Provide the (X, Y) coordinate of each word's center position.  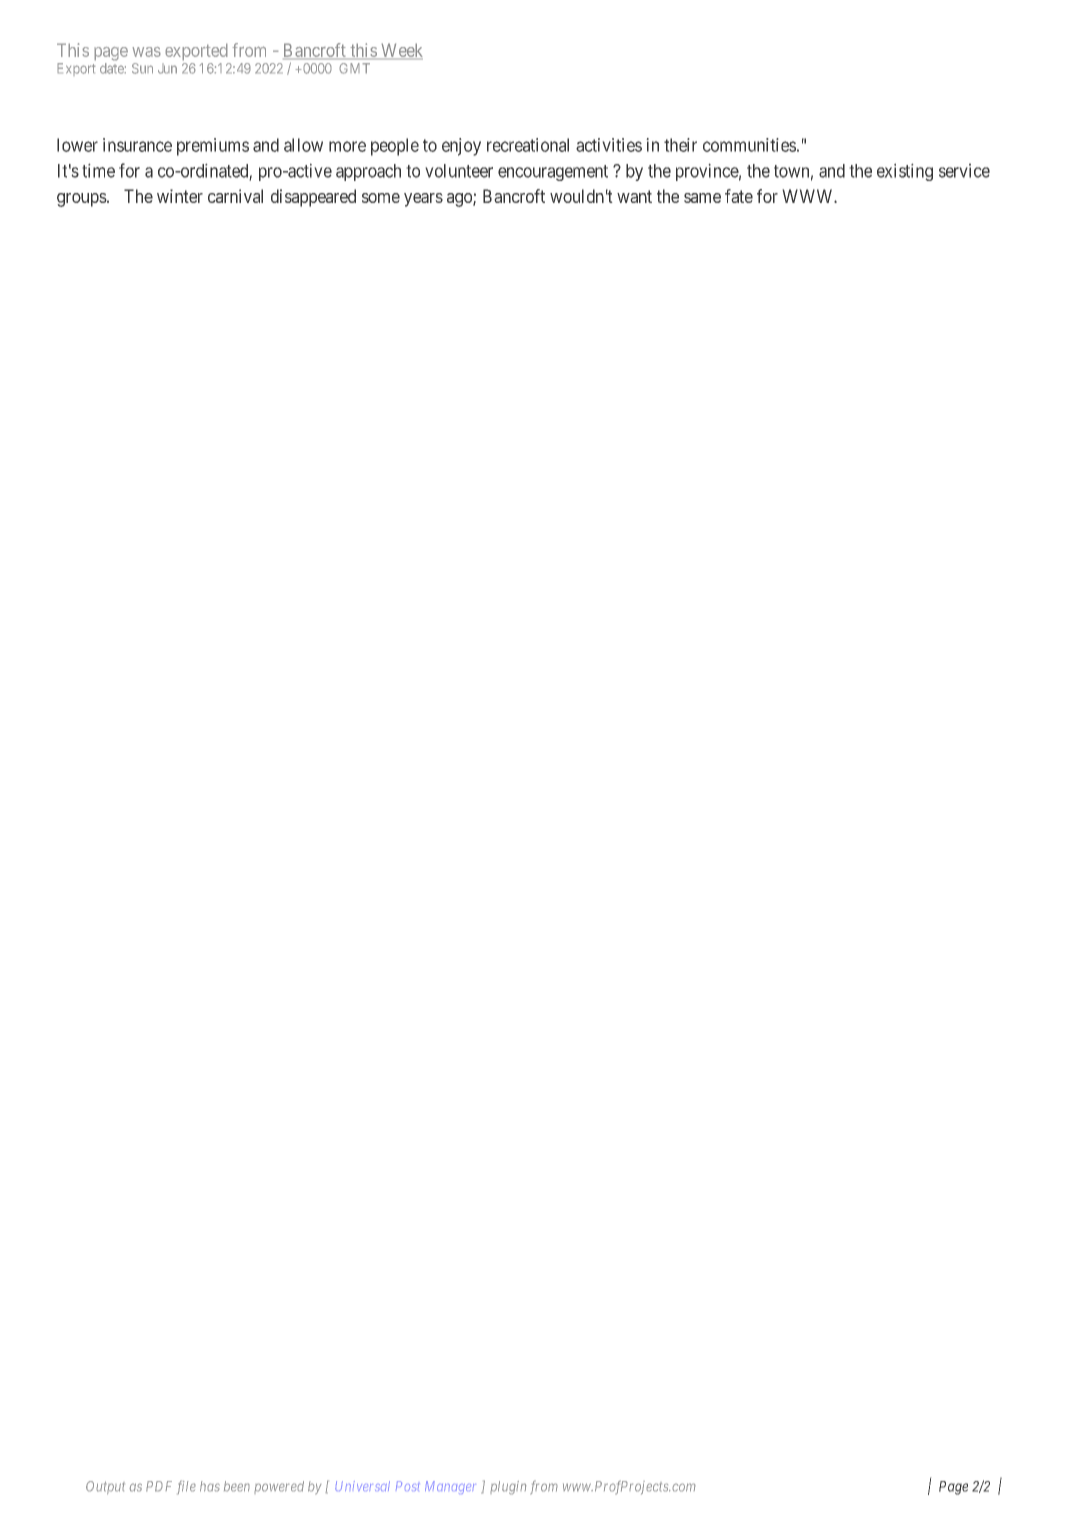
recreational (528, 145)
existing (905, 172)
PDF (159, 1486)
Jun (167, 68)
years (423, 200)
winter (180, 196)
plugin (508, 1488)
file (186, 1487)
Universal (362, 1486)
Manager (450, 1487)
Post (408, 1486)
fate (739, 196)
